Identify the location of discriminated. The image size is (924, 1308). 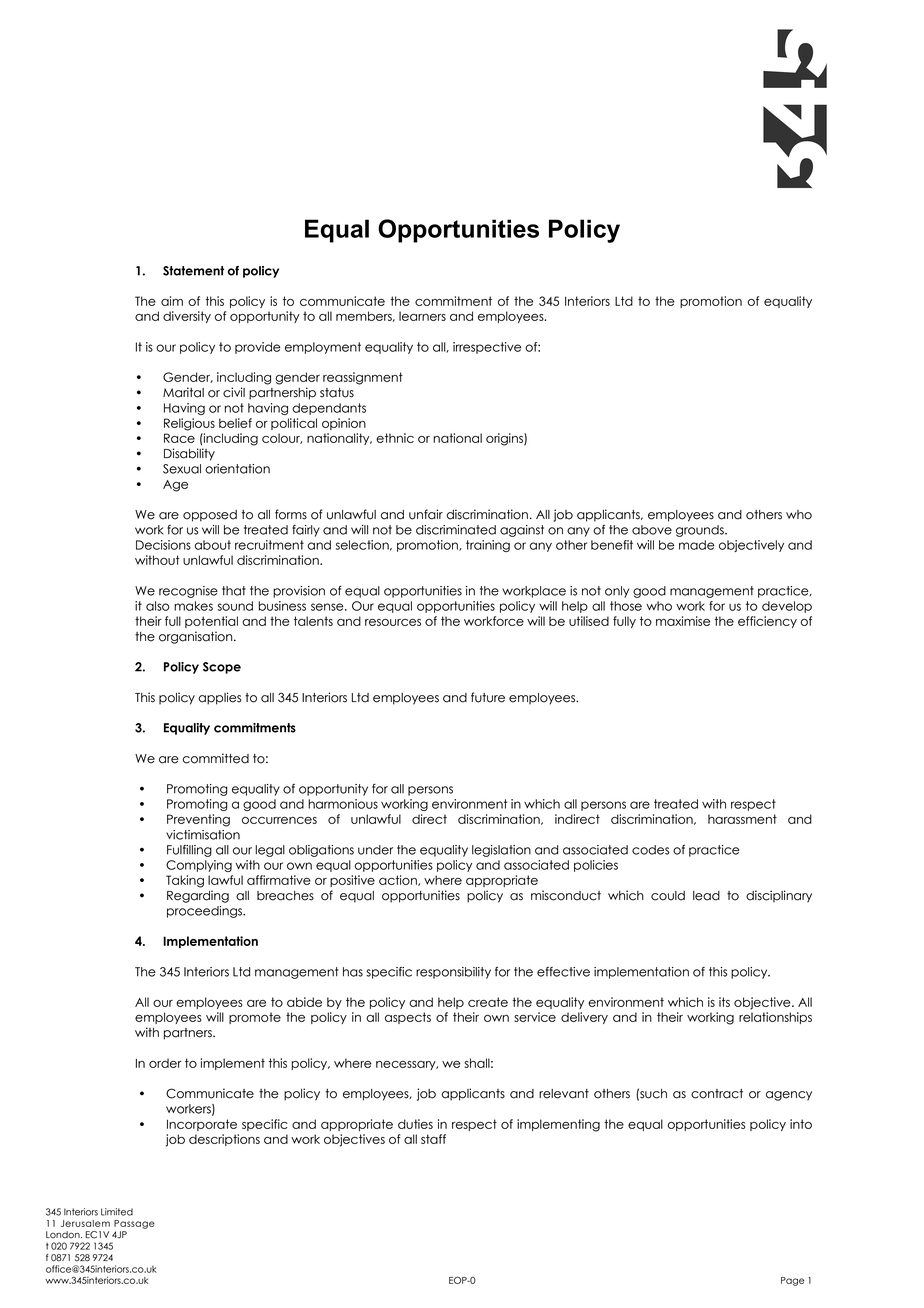
(456, 530).
